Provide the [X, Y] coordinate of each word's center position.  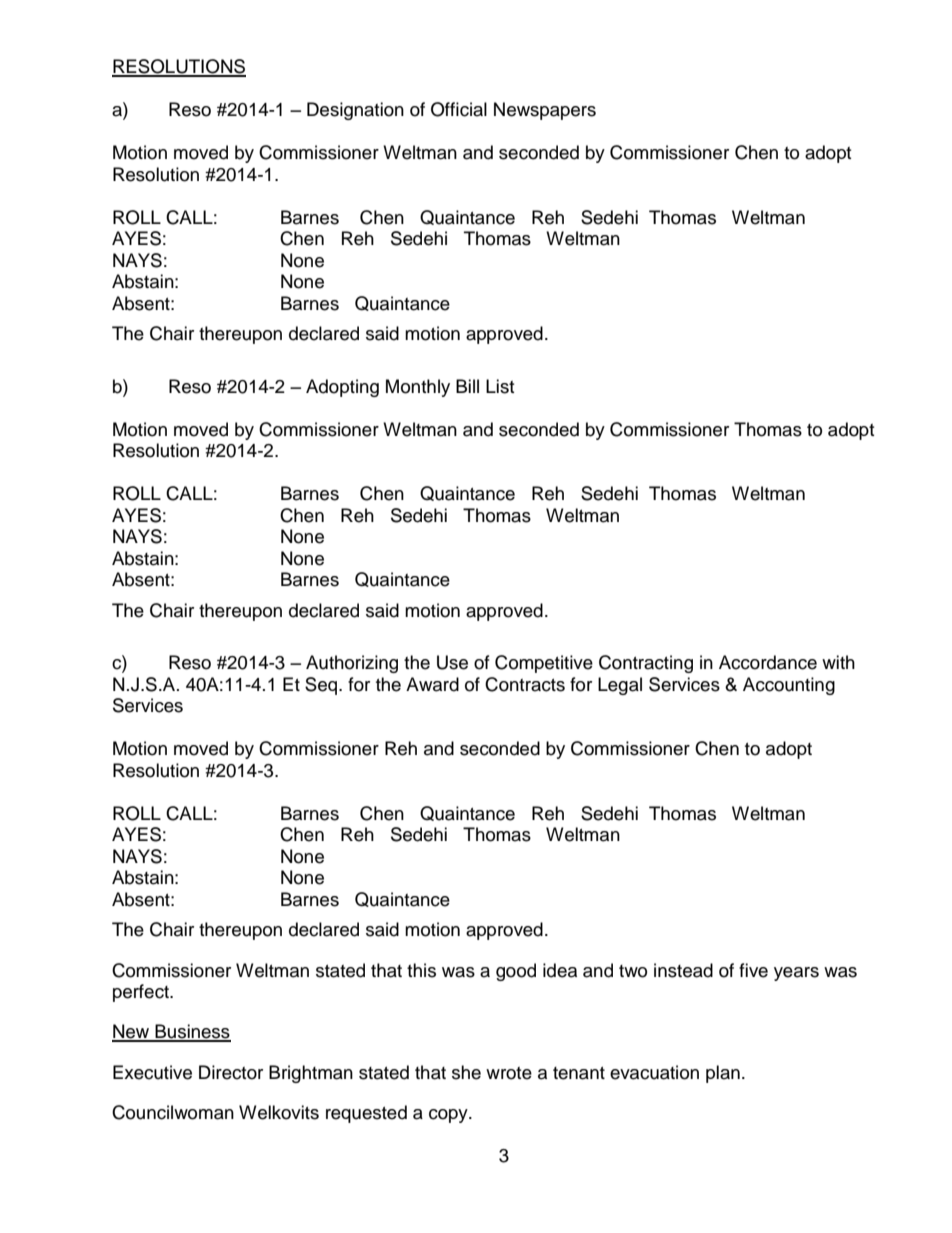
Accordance [768, 662]
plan [723, 1074]
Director [231, 1072]
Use [452, 662]
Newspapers [545, 111]
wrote [509, 1073]
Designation [355, 111]
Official [459, 109]
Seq [322, 686]
